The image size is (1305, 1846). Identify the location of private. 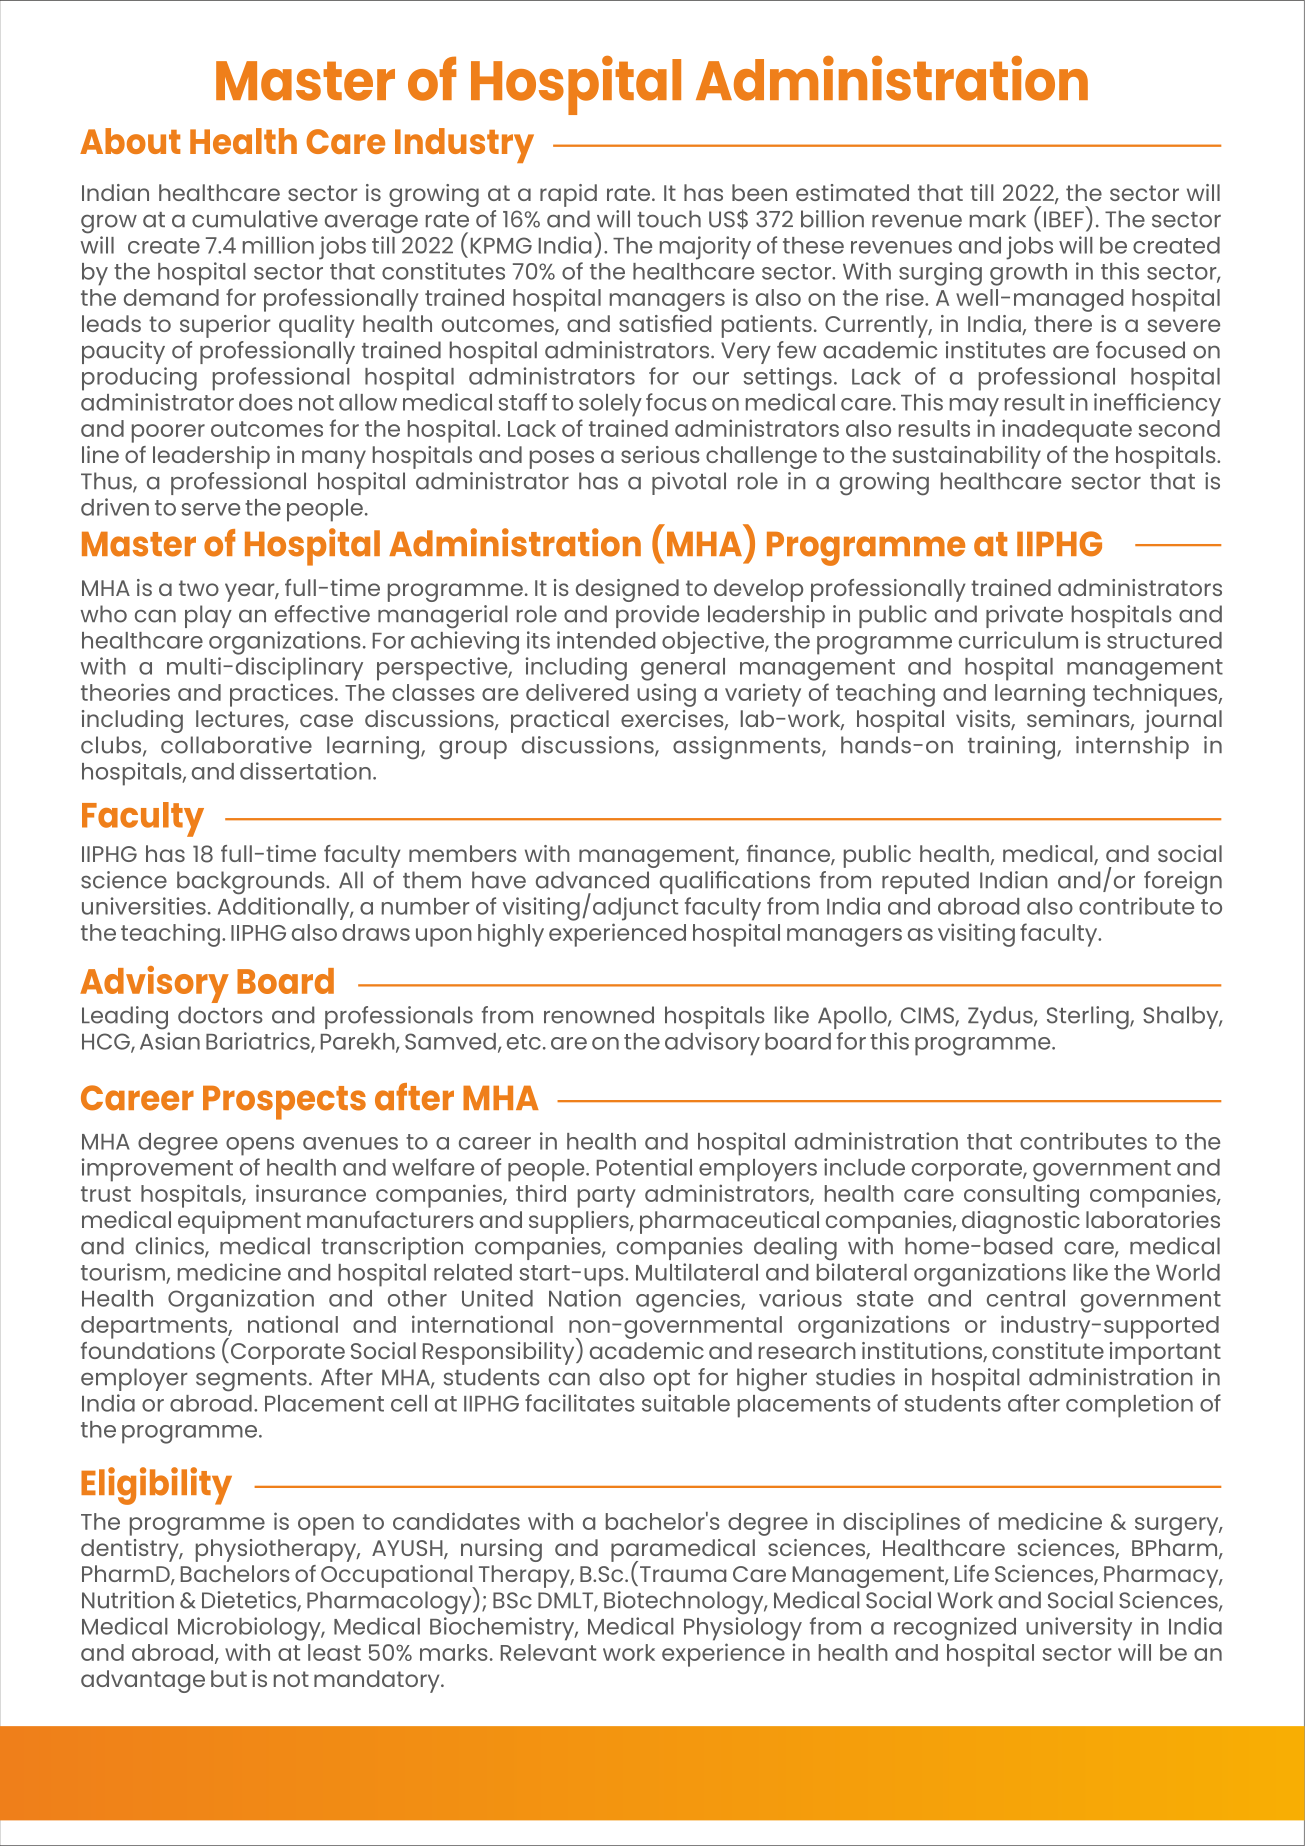
(1024, 616).
